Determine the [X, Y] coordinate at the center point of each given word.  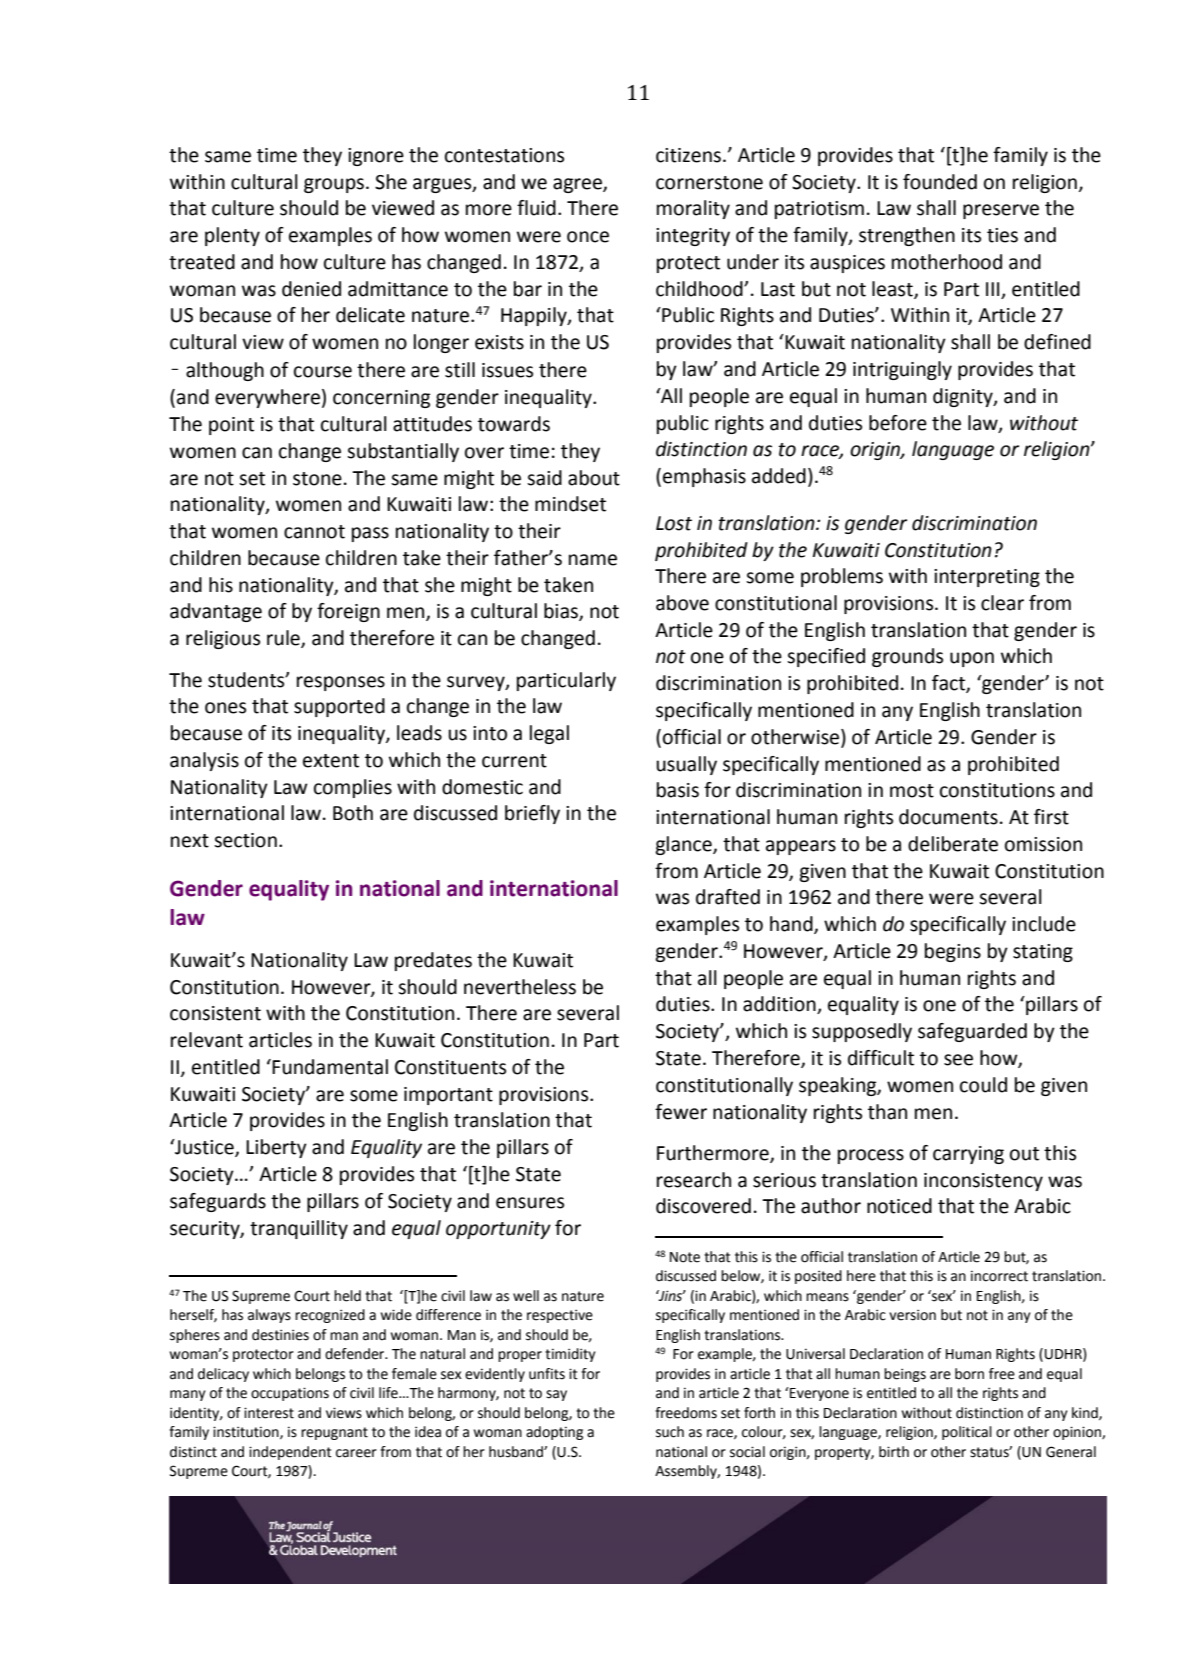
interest [269, 1413]
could [983, 1085]
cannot [314, 532]
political [967, 1433]
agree [578, 185]
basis [678, 790]
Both [353, 813]
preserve [1001, 211]
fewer [681, 1112]
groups [334, 185]
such [670, 1432]
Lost [674, 523]
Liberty [276, 1148]
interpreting [987, 578]
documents [948, 817]
